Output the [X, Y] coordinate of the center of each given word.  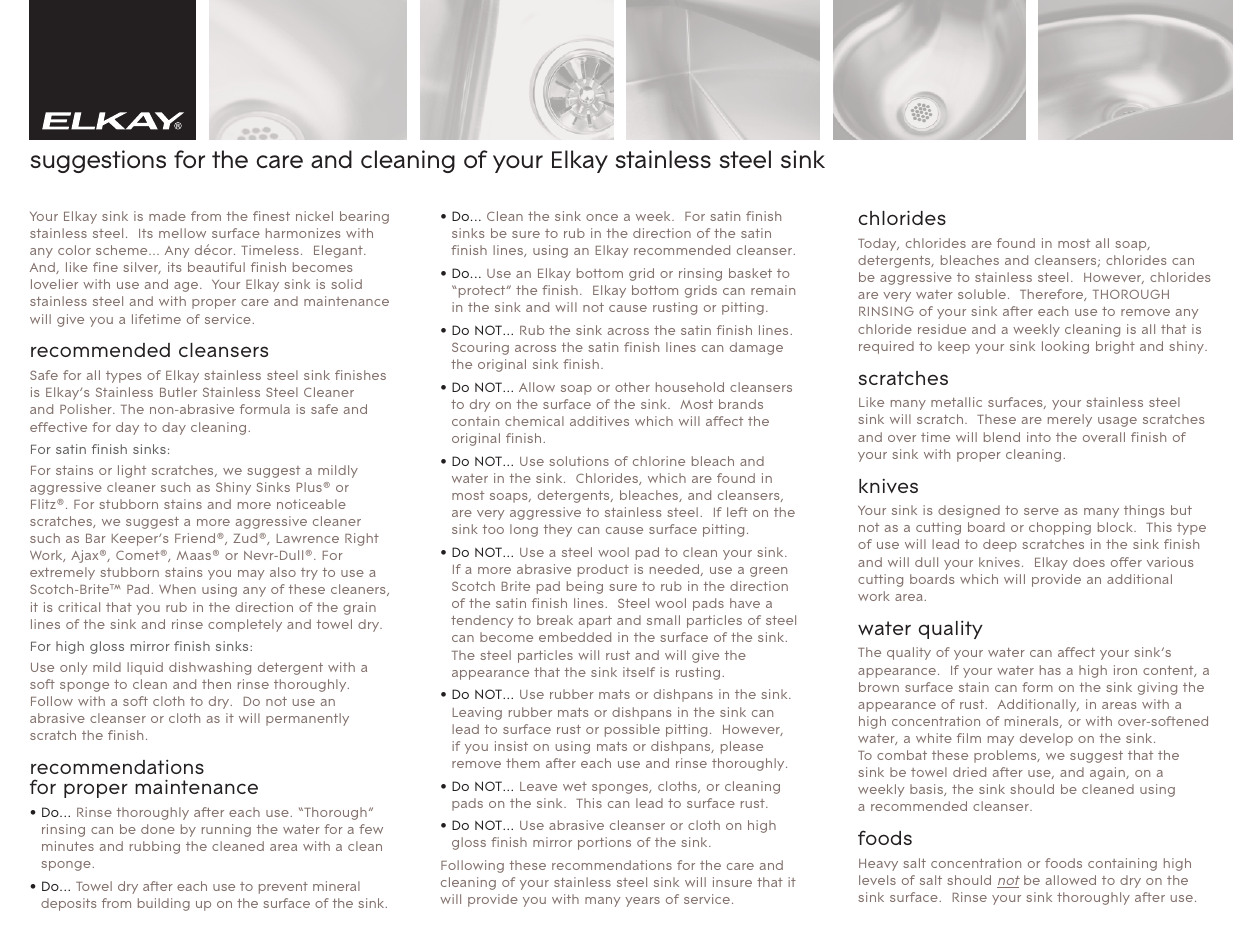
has [1050, 670]
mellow [182, 233]
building [164, 904]
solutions [579, 461]
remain [773, 290]
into [1039, 437]
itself [639, 672]
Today [878, 244]
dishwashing [210, 668]
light [132, 471]
